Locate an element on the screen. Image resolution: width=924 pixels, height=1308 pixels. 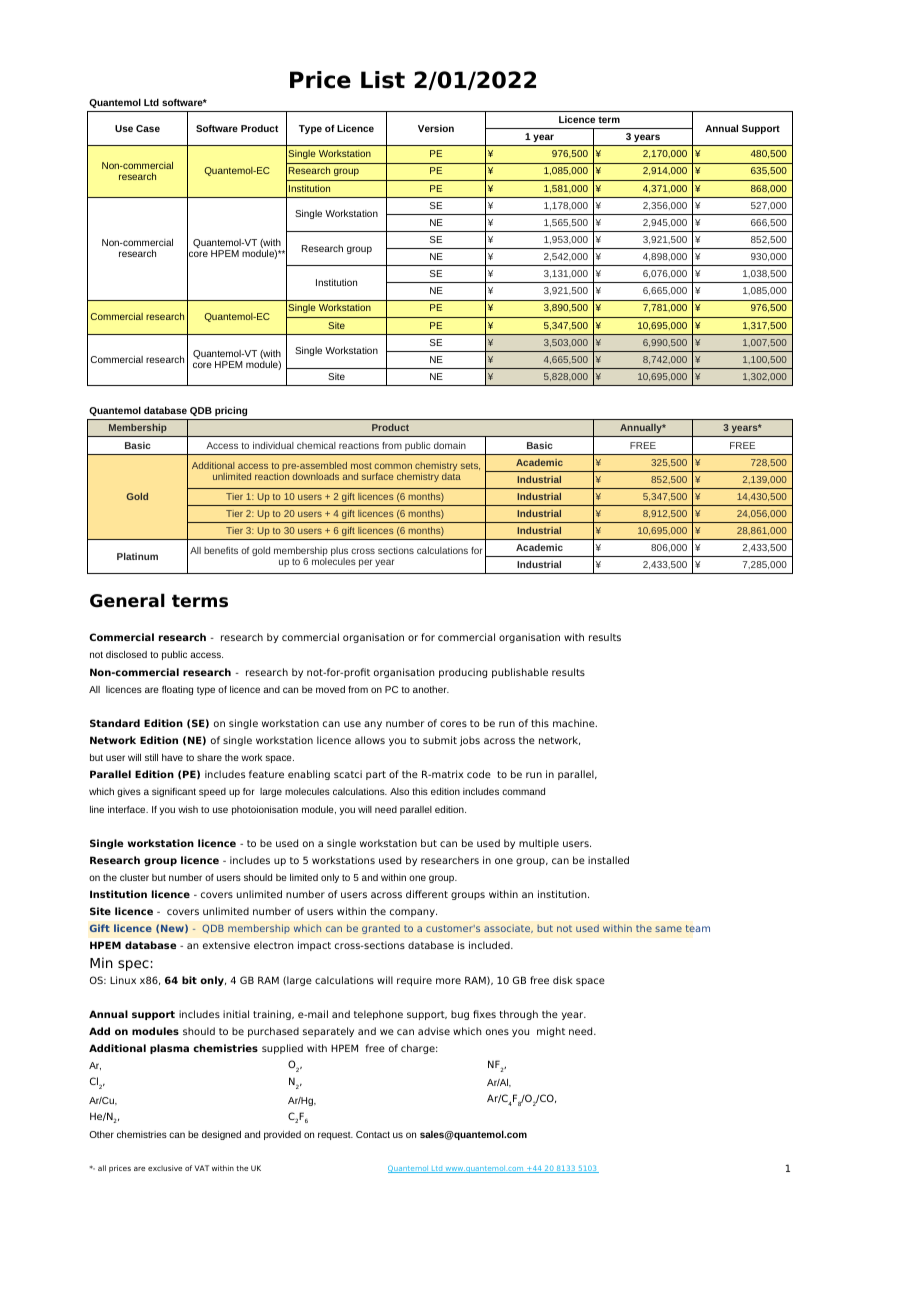
General is located at coordinates (127, 600).
